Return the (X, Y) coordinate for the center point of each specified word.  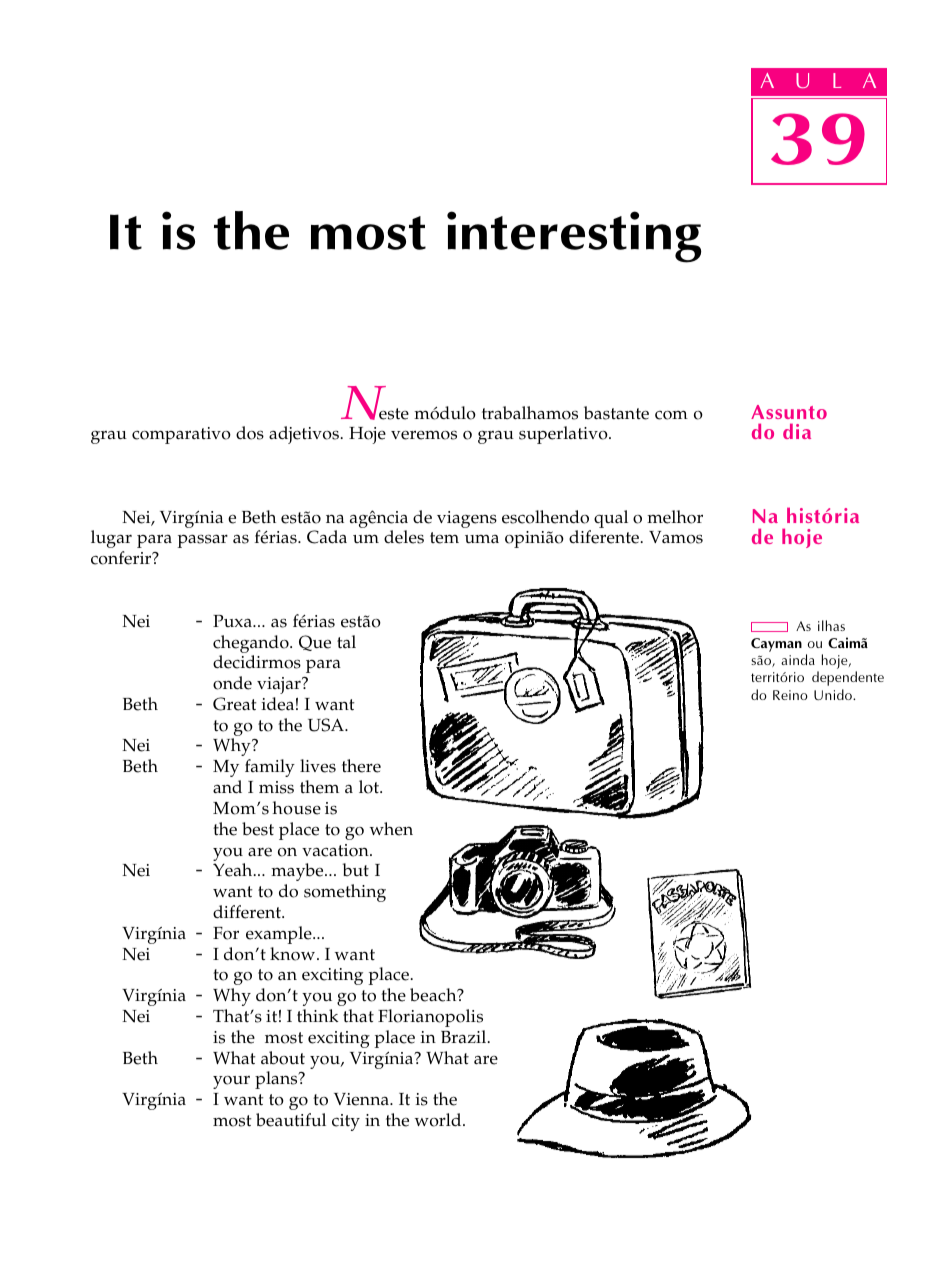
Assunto (789, 412)
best (258, 829)
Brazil (465, 1036)
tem (444, 538)
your (231, 1082)
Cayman (776, 645)
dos (250, 433)
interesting (574, 237)
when (391, 829)
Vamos (676, 537)
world (439, 1120)
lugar (111, 539)
